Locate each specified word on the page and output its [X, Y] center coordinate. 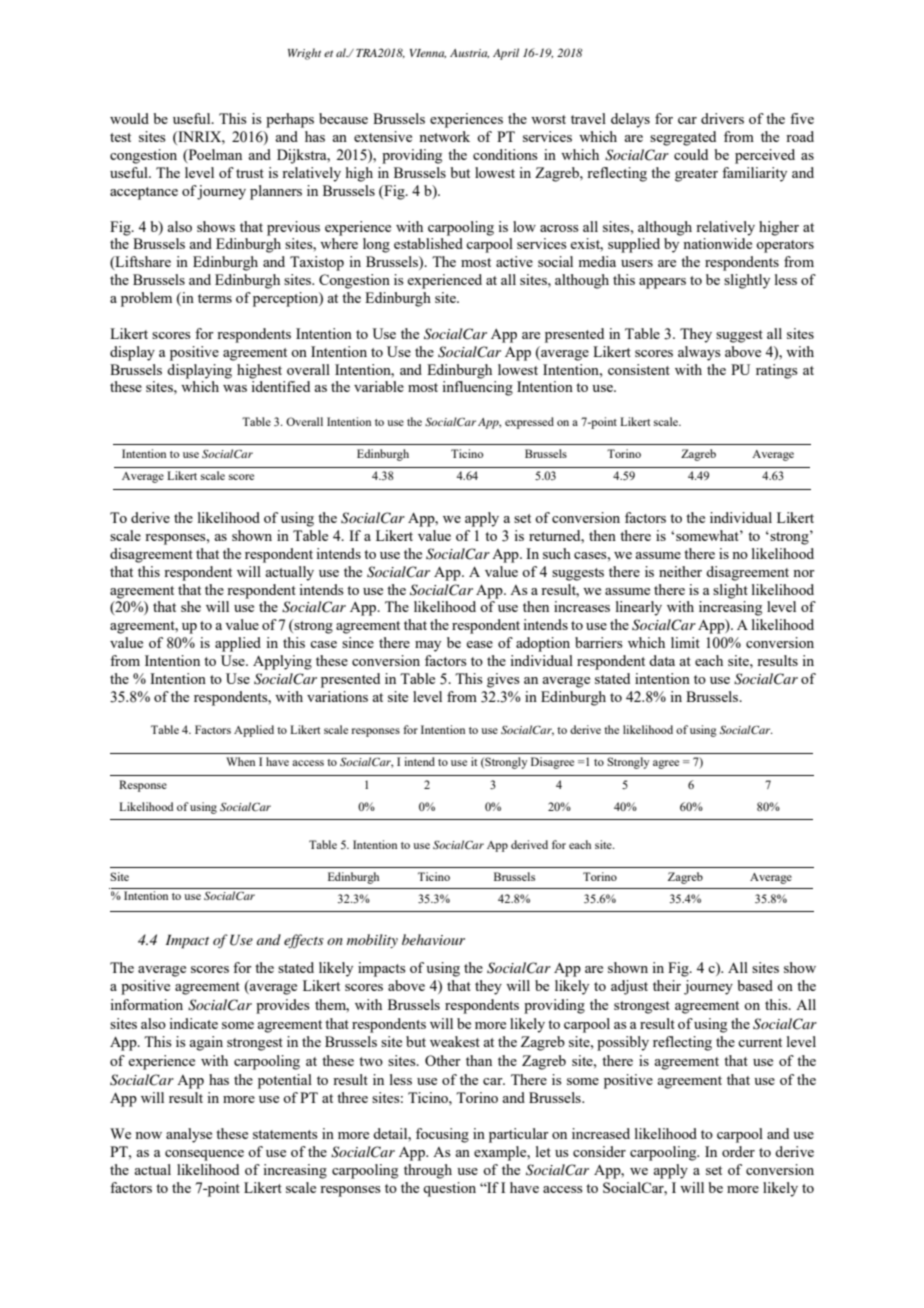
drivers [722, 118]
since [358, 642]
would [129, 118]
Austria [469, 53]
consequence [204, 1155]
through [428, 1171]
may [428, 646]
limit [685, 642]
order [738, 1151]
